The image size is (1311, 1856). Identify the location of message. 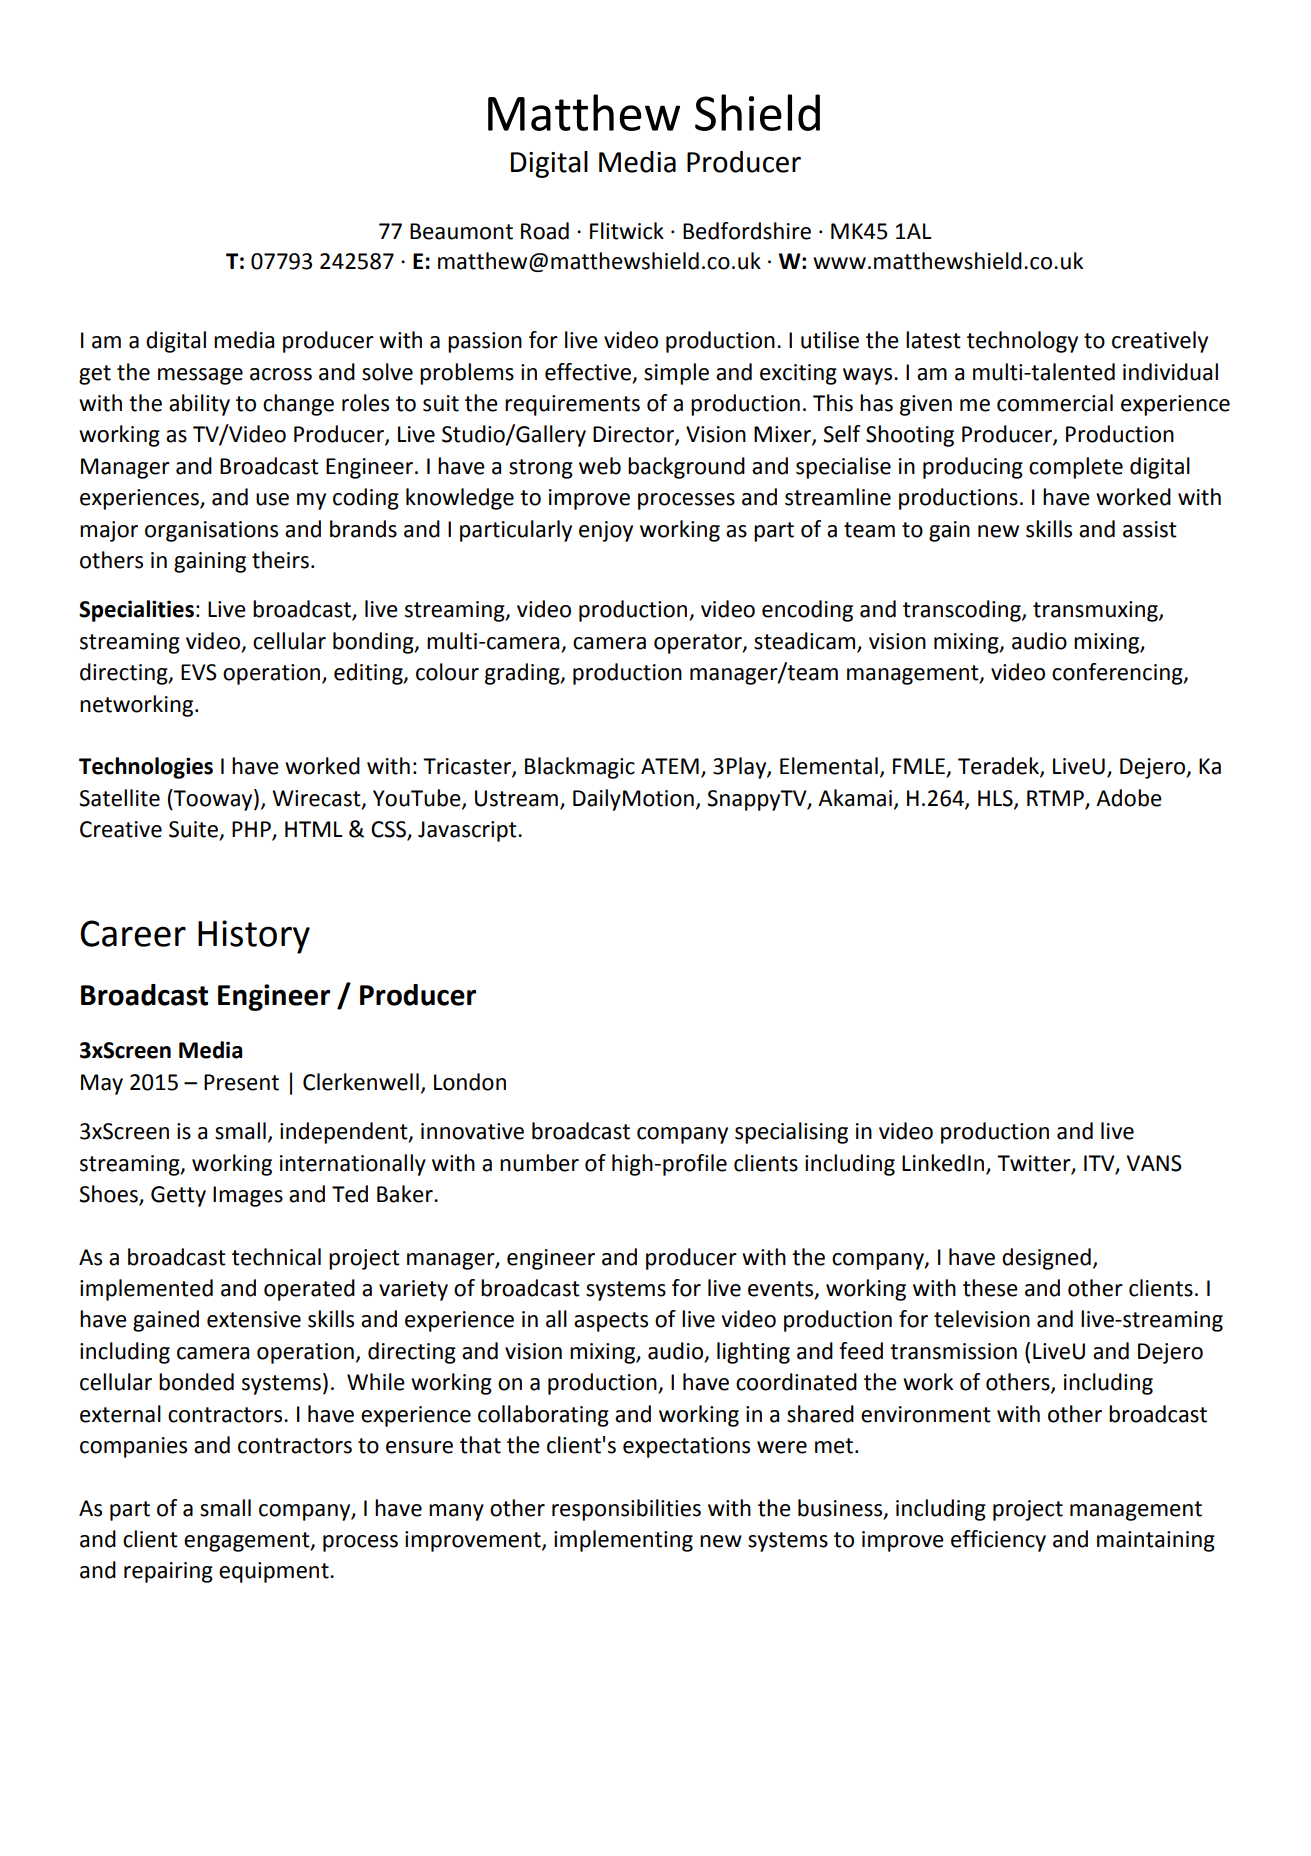
(200, 376).
